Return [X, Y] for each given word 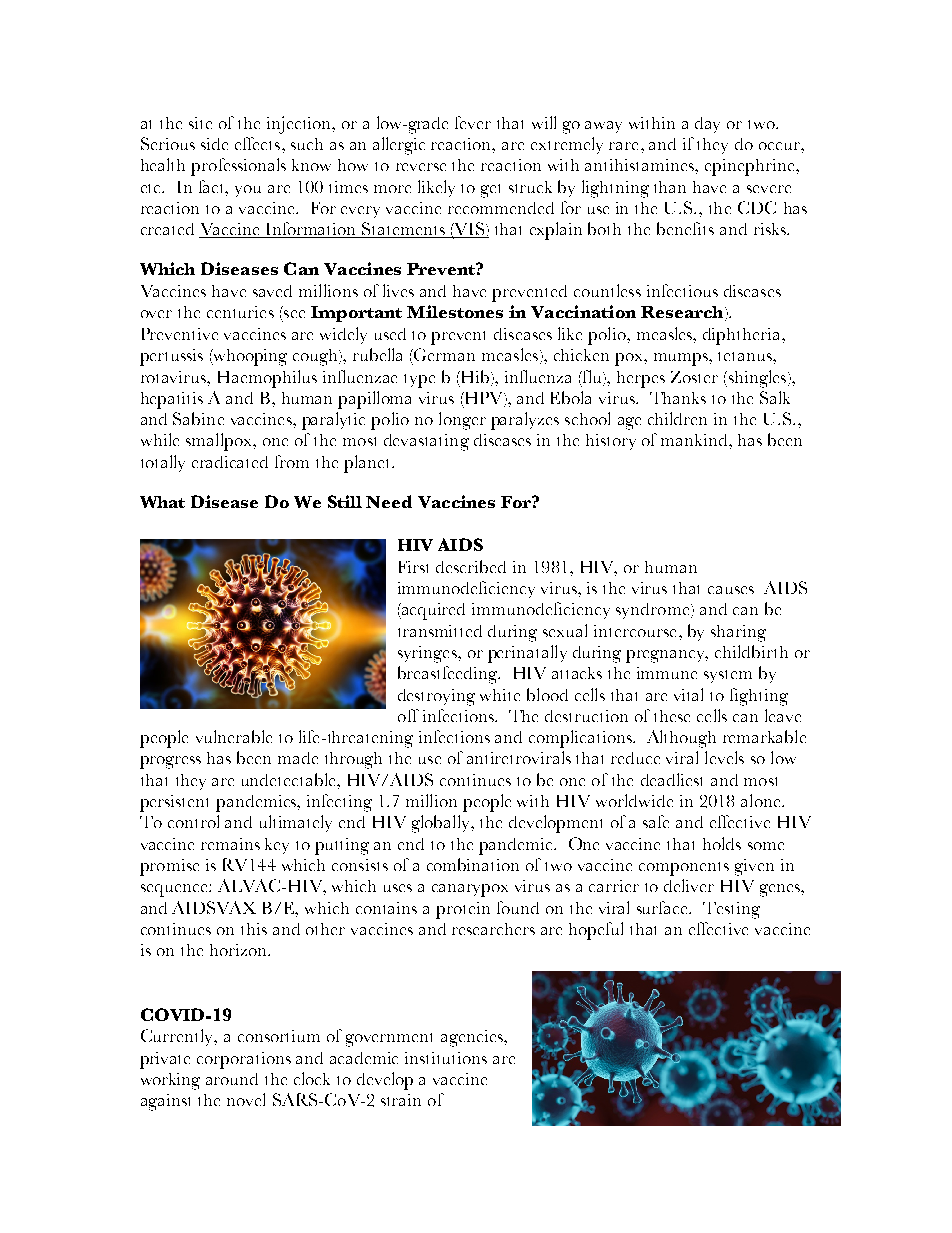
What [162, 502]
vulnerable [234, 736]
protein [463, 910]
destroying [436, 697]
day [707, 125]
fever [473, 122]
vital [688, 694]
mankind [695, 440]
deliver [689, 885]
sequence [175, 890]
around [232, 1079]
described [471, 566]
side [214, 144]
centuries [240, 312]
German [443, 354]
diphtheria [743, 336]
